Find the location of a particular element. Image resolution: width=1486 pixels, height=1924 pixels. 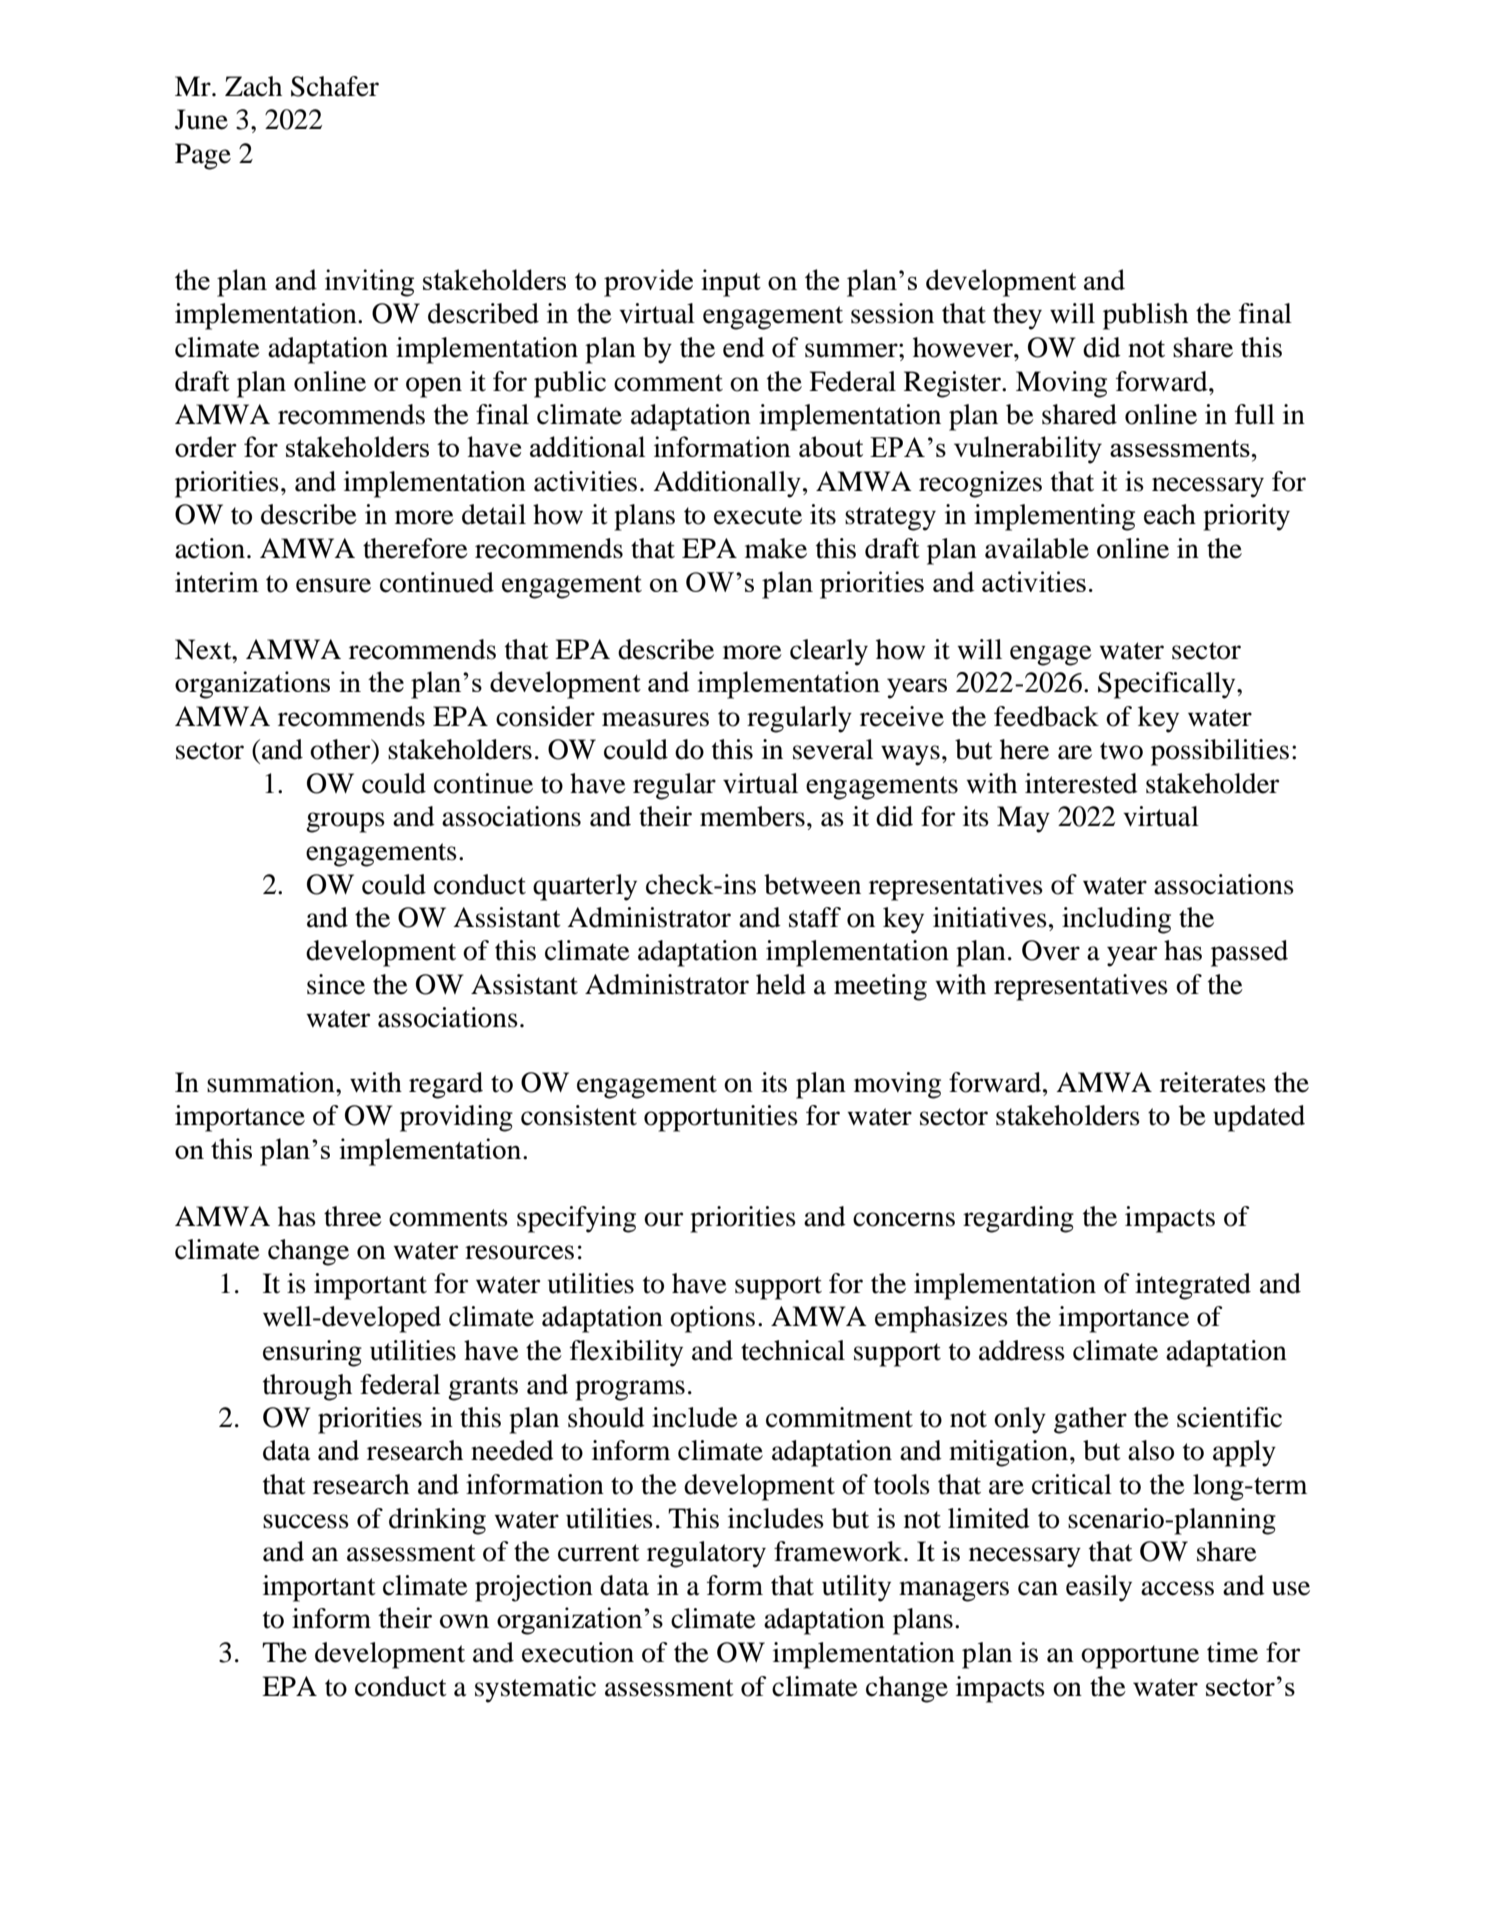

input is located at coordinates (731, 283).
